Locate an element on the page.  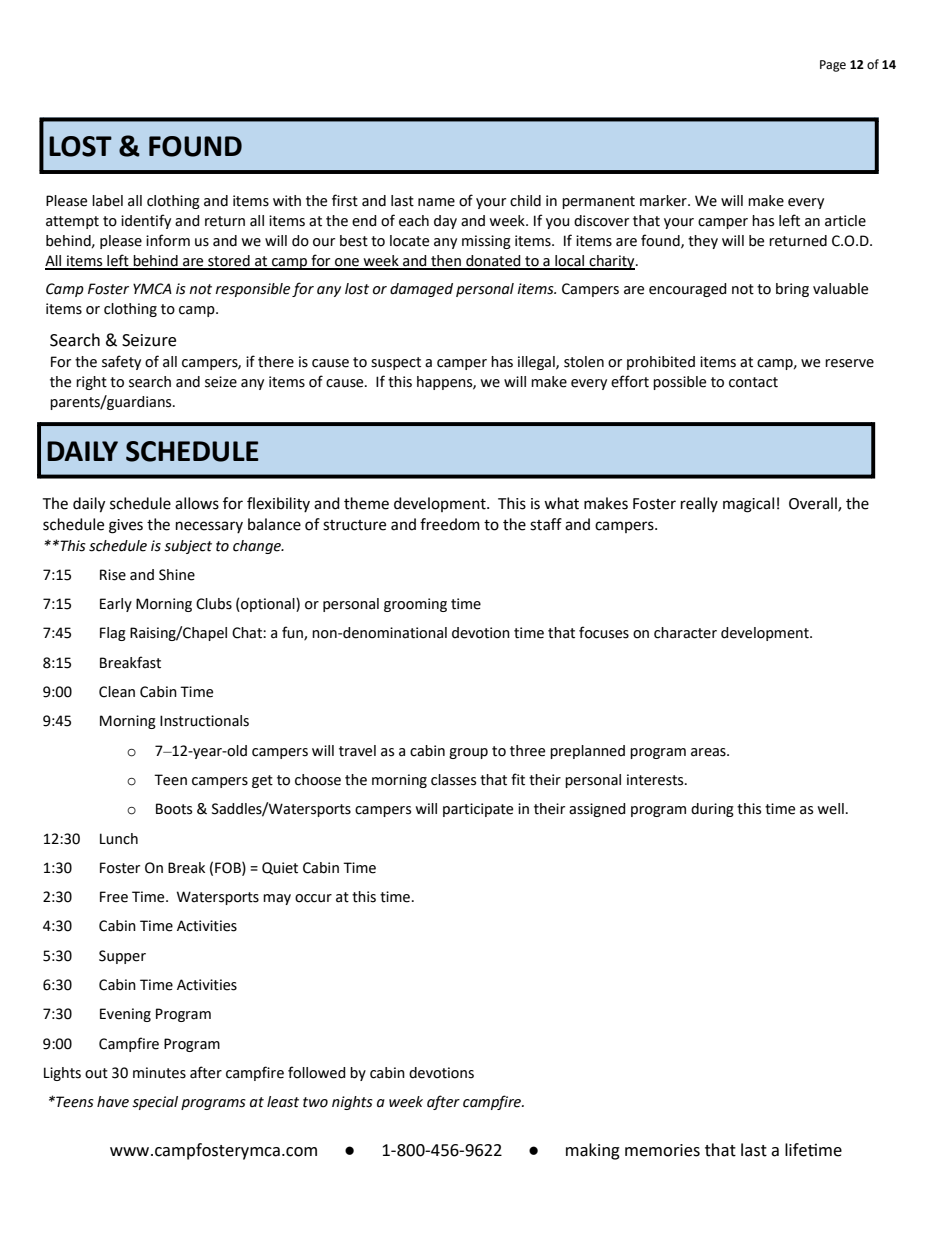
label is located at coordinates (107, 201).
